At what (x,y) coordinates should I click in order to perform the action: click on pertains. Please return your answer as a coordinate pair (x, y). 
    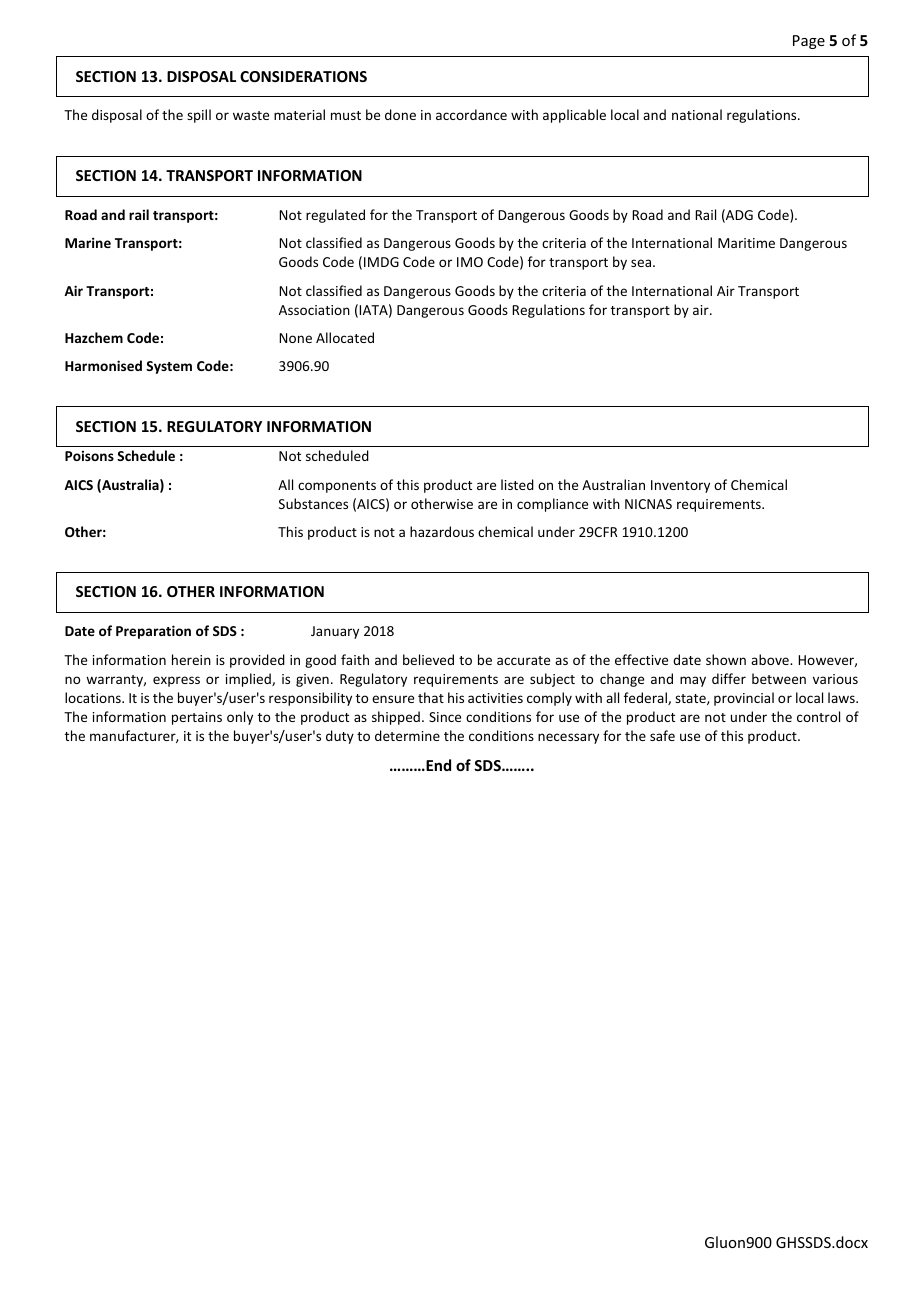
    Looking at the image, I should click on (197, 718).
